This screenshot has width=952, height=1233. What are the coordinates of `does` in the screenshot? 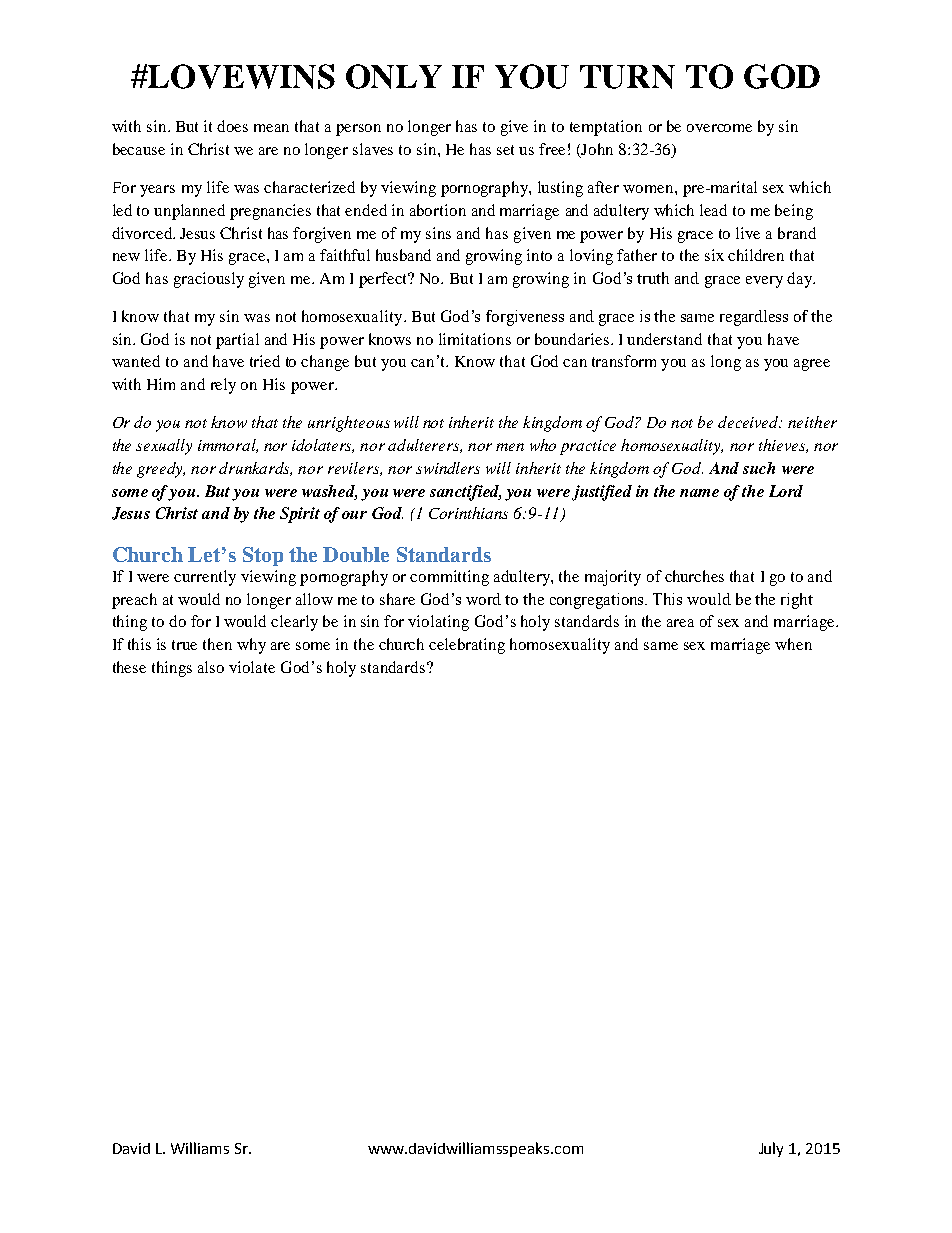 It's located at (232, 126).
